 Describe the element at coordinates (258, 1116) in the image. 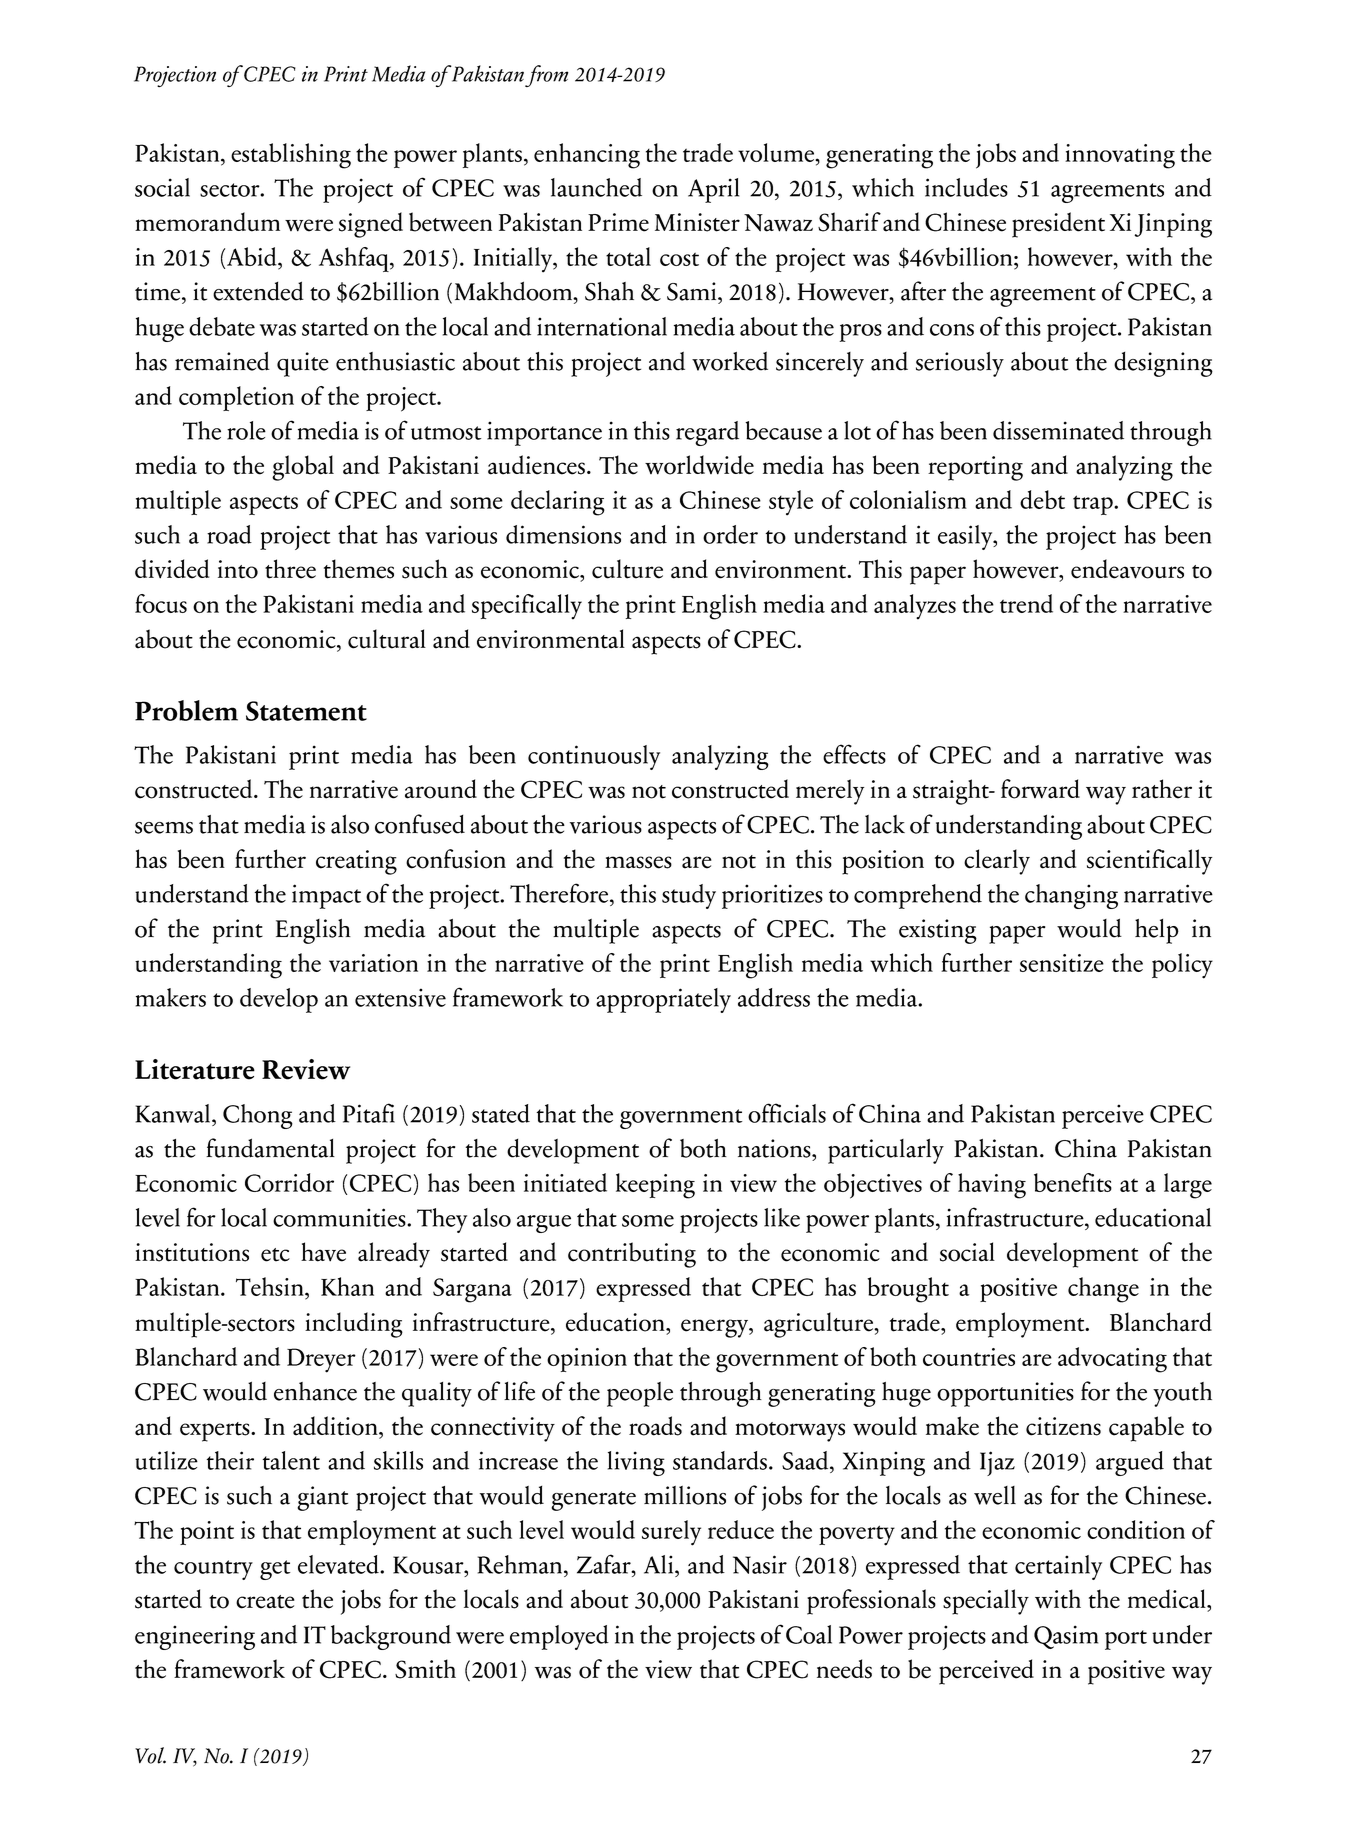

I see `Chong` at that location.
